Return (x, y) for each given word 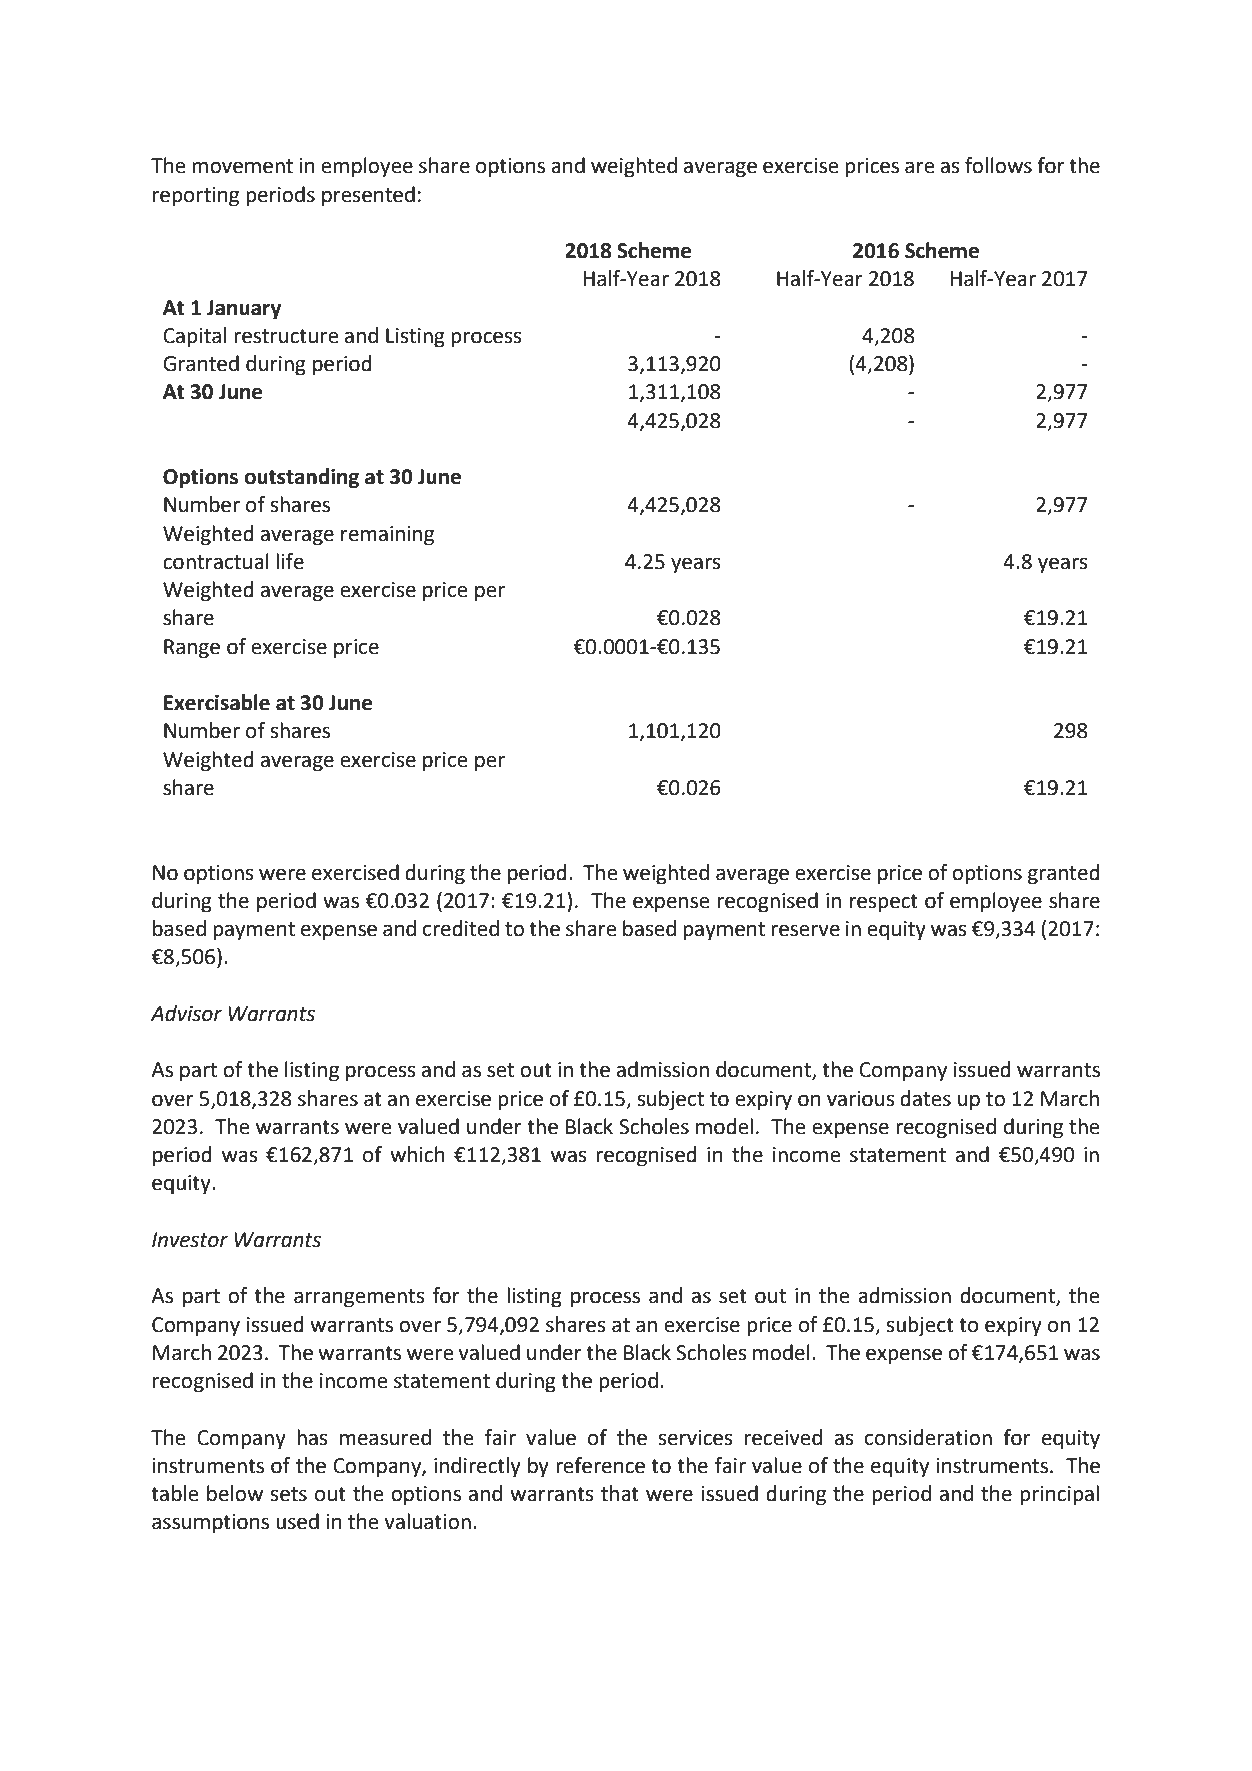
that (620, 1493)
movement (242, 166)
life (290, 561)
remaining (387, 536)
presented (368, 196)
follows (998, 165)
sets (289, 1494)
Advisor (186, 1013)
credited (461, 928)
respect (884, 903)
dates (925, 1098)
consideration (928, 1437)
